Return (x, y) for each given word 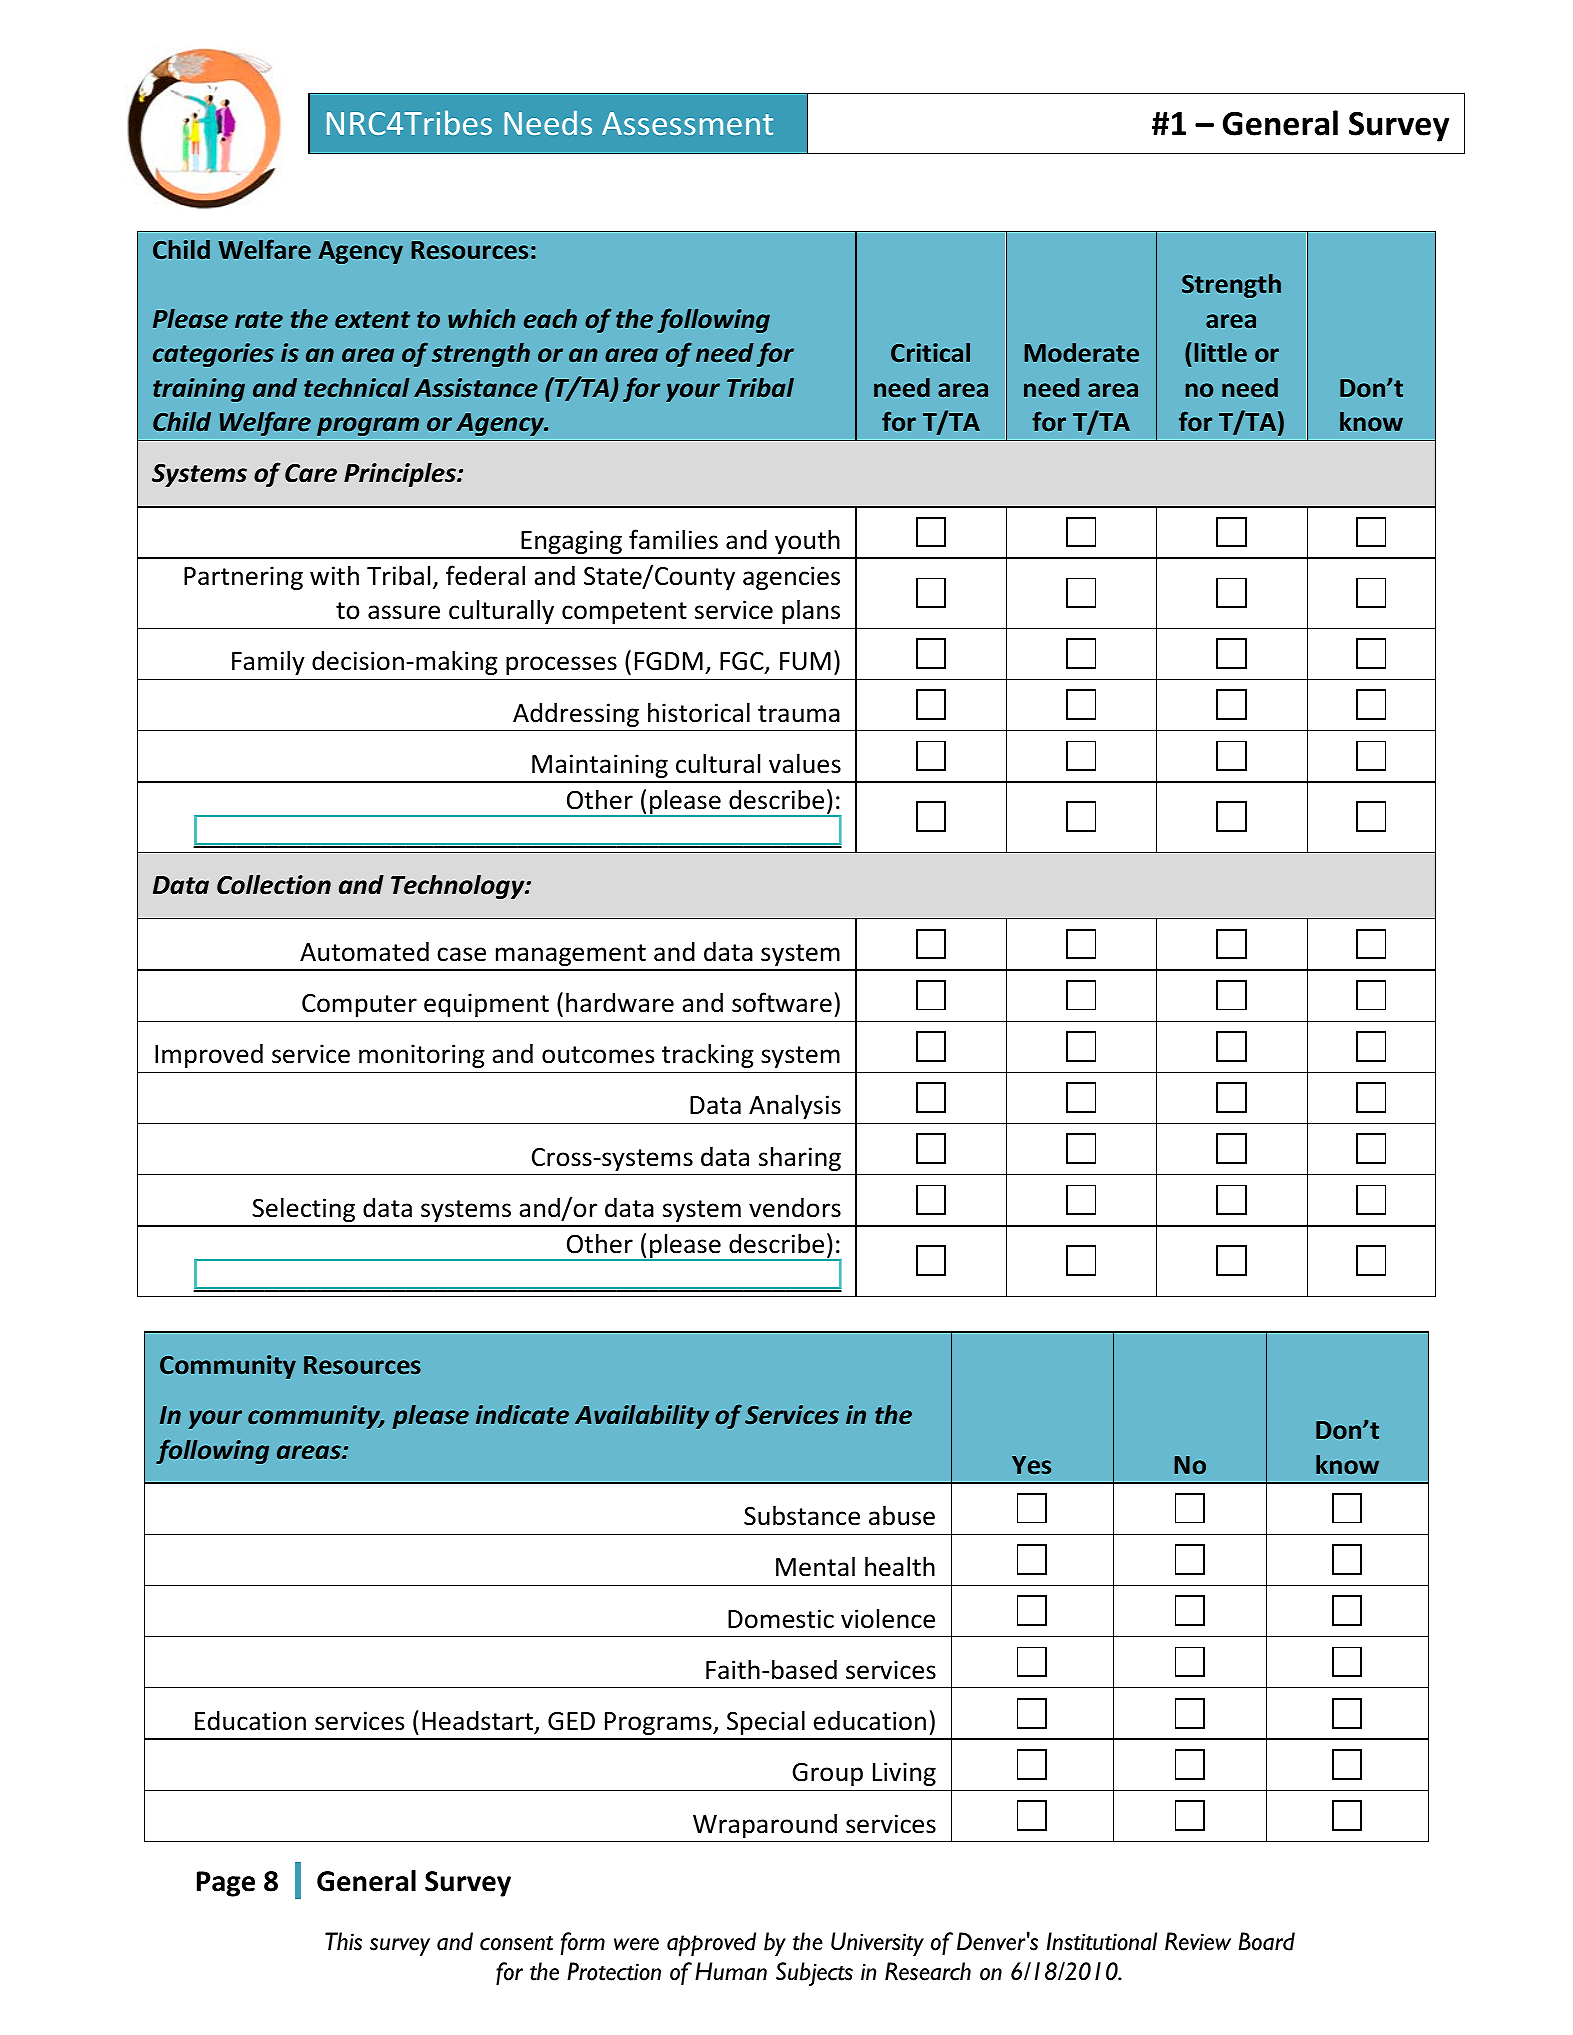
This (343, 1941)
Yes (1031, 1465)
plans (811, 611)
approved (711, 1944)
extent (372, 320)
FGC (743, 663)
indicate (522, 1415)
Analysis (795, 1106)
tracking (708, 1055)
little (1221, 352)
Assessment (687, 123)
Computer (359, 1005)
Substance (802, 1515)
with (334, 575)
